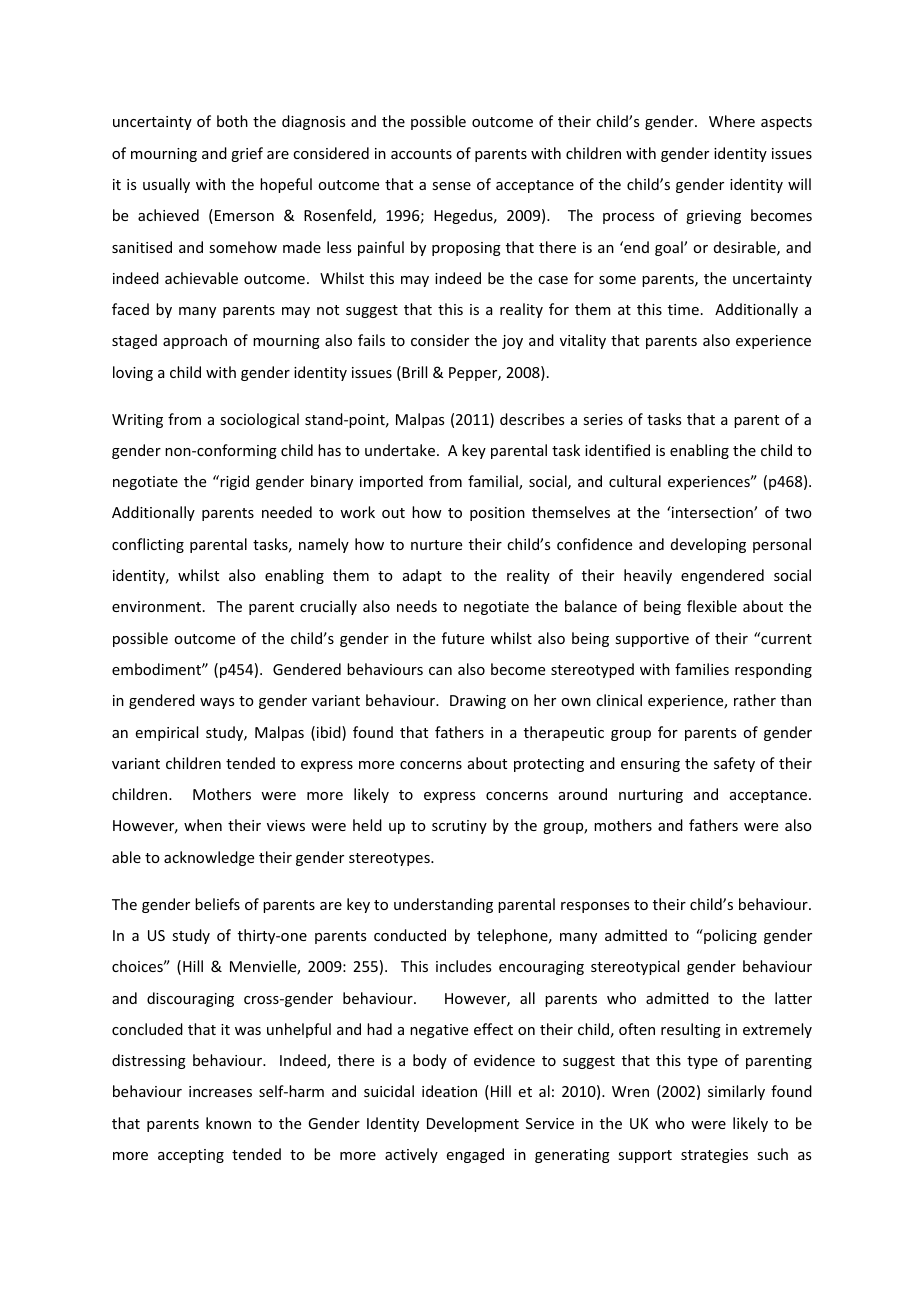 The image size is (924, 1308). What do you see at coordinates (712, 606) in the document?
I see `flexible` at bounding box center [712, 606].
